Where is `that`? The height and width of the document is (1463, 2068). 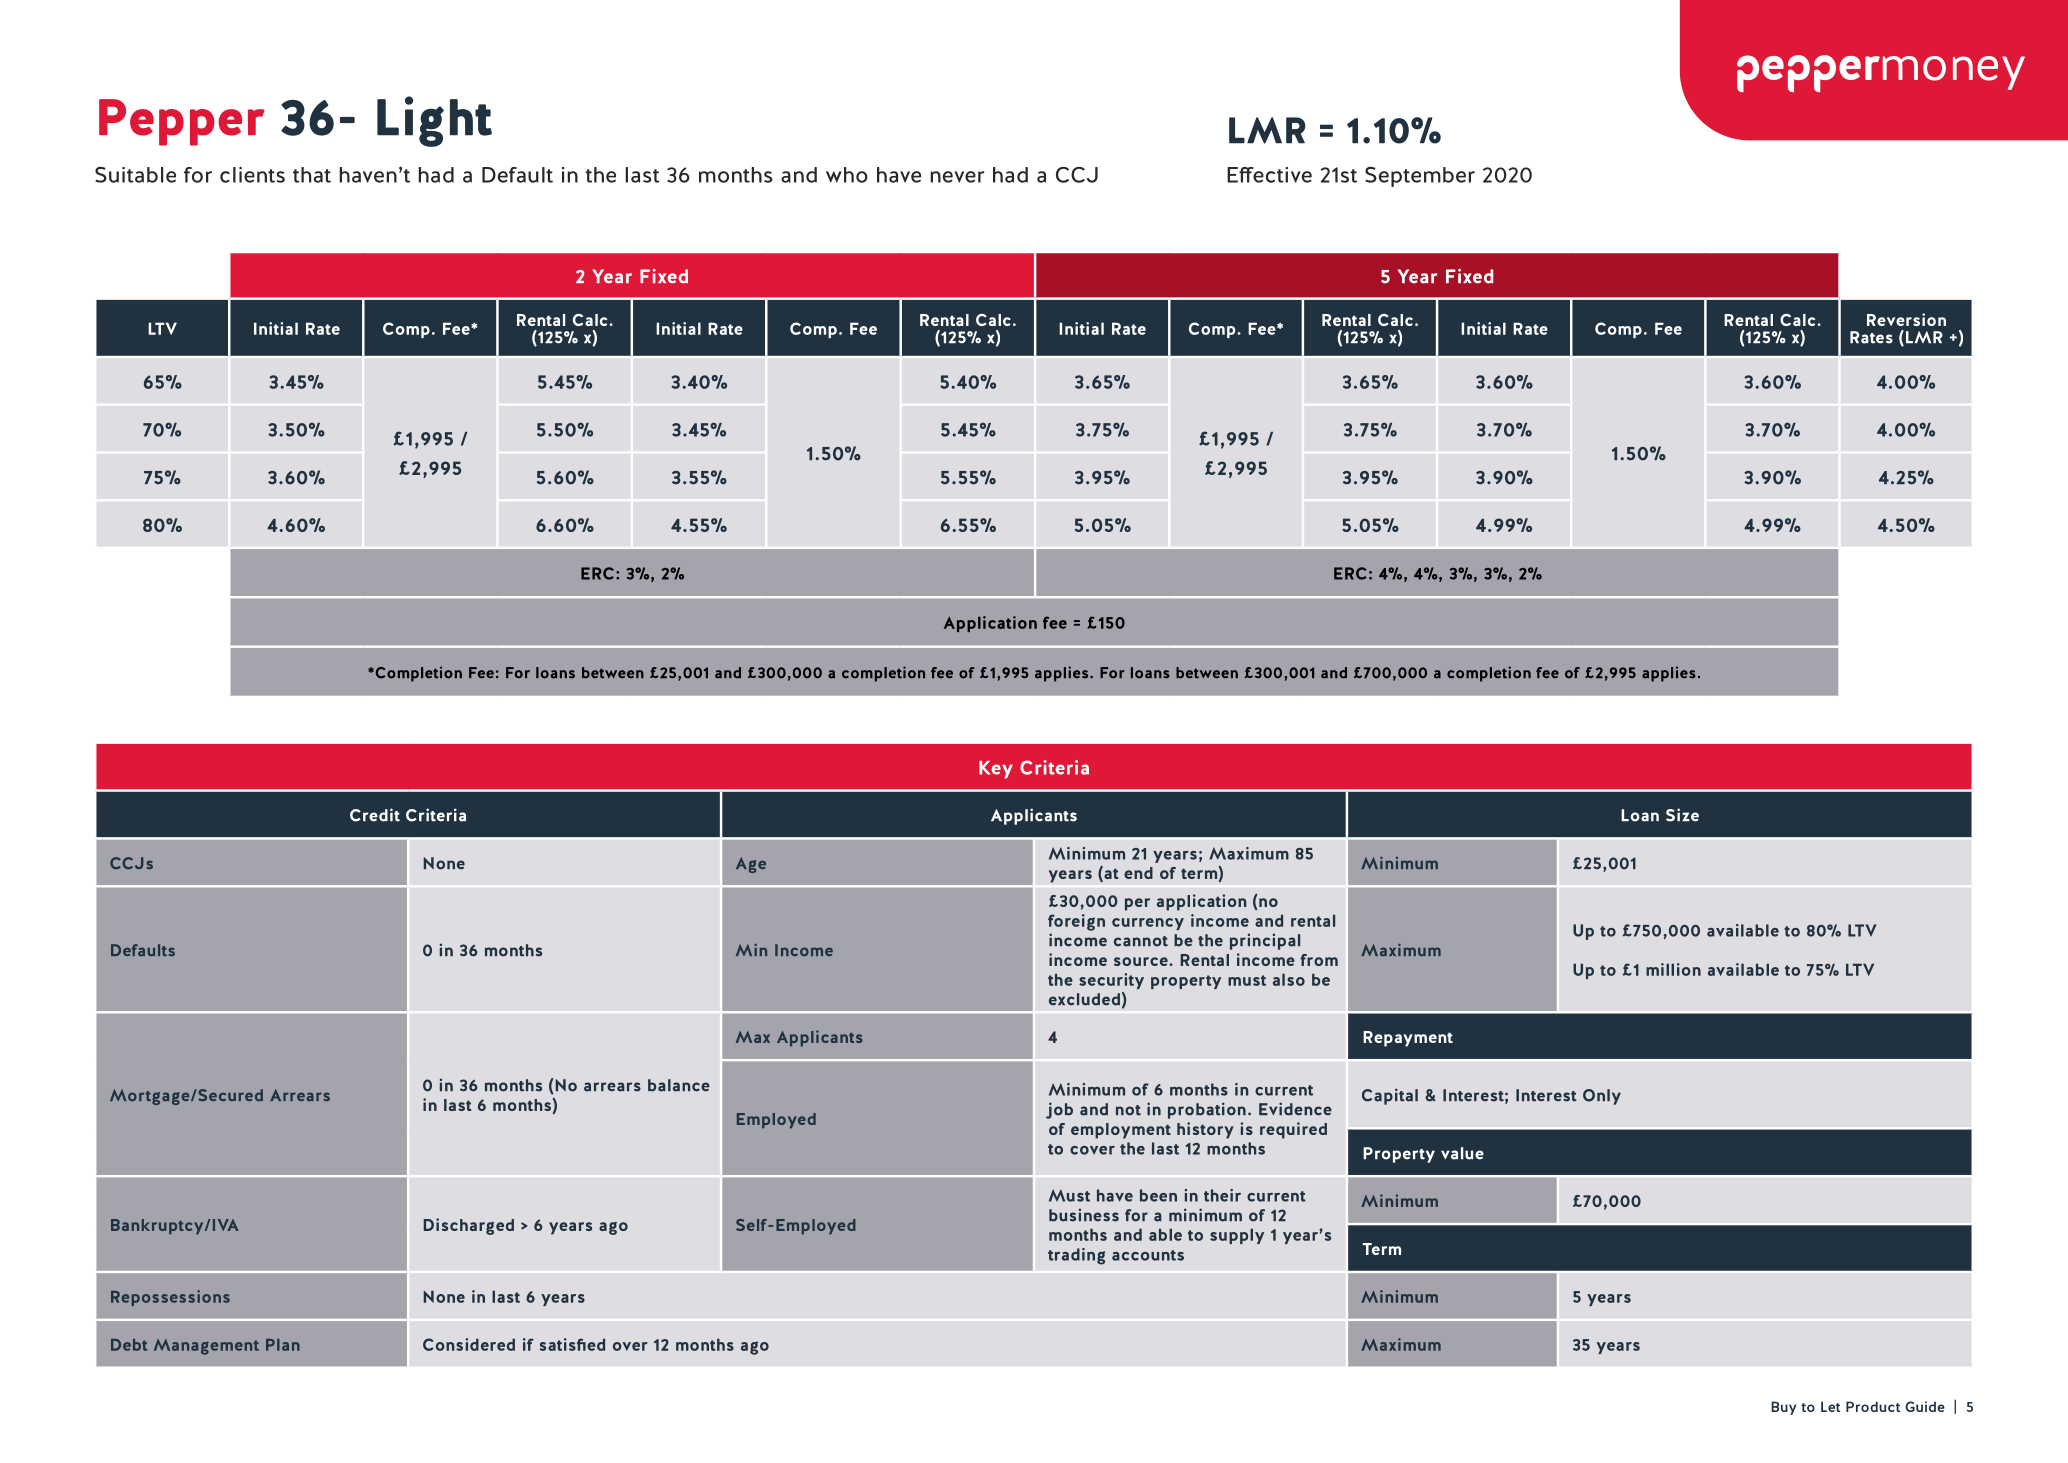
that is located at coordinates (312, 175).
